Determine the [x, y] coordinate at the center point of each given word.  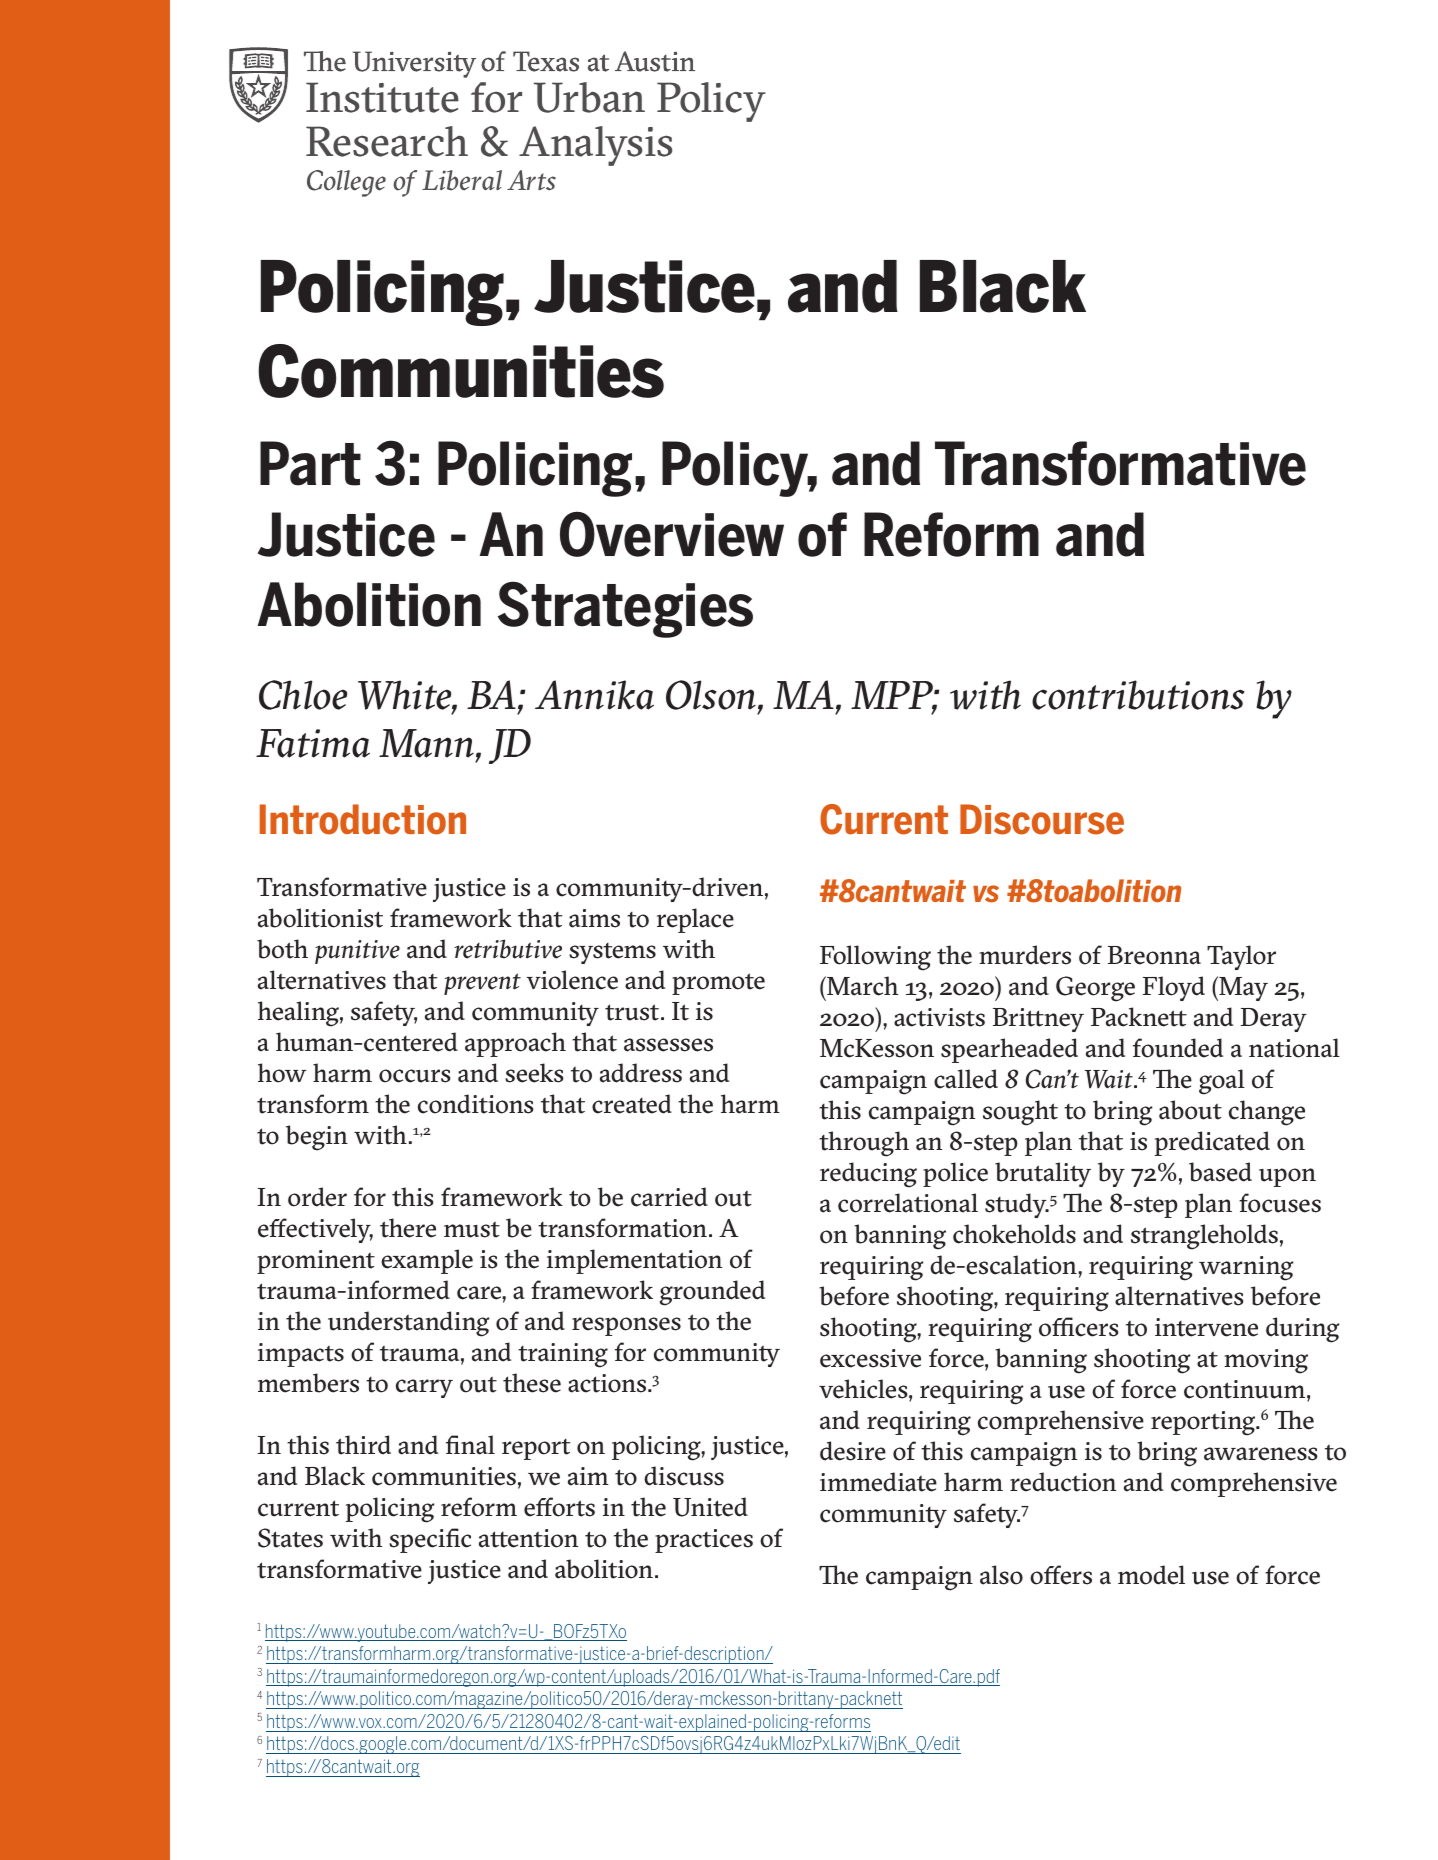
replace [695, 920]
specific [430, 1540]
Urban [589, 97]
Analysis [596, 146]
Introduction [363, 819]
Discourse [1042, 819]
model [1151, 1575]
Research [387, 141]
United [710, 1507]
